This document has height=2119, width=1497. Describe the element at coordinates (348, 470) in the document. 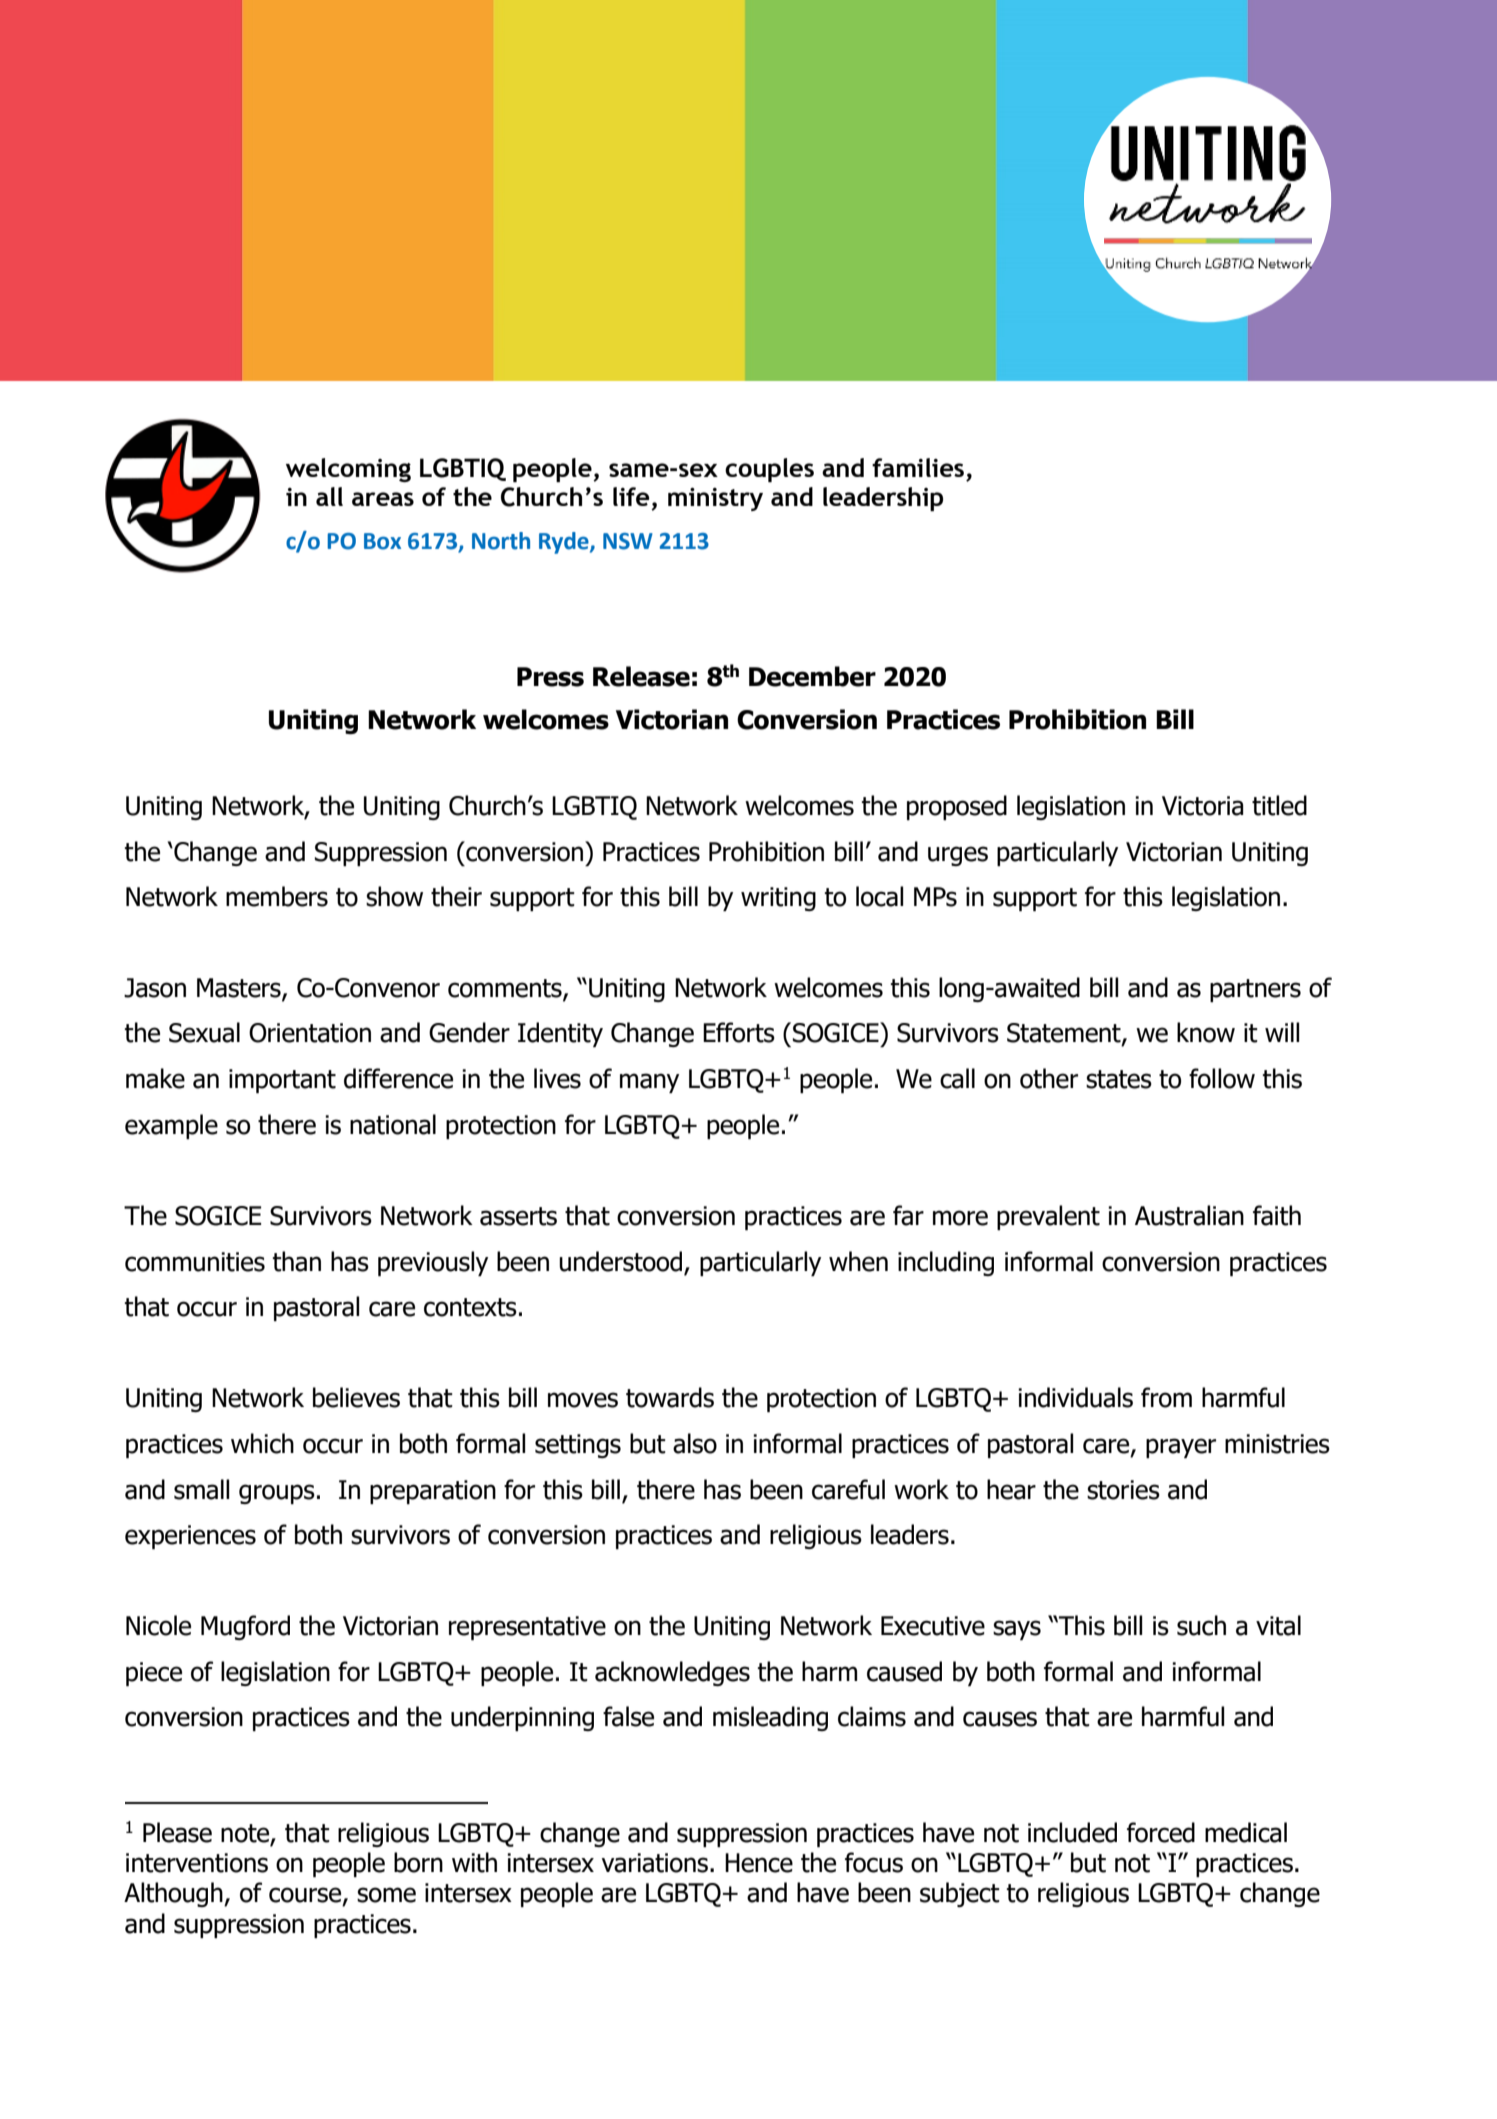

I see `welcoming` at that location.
